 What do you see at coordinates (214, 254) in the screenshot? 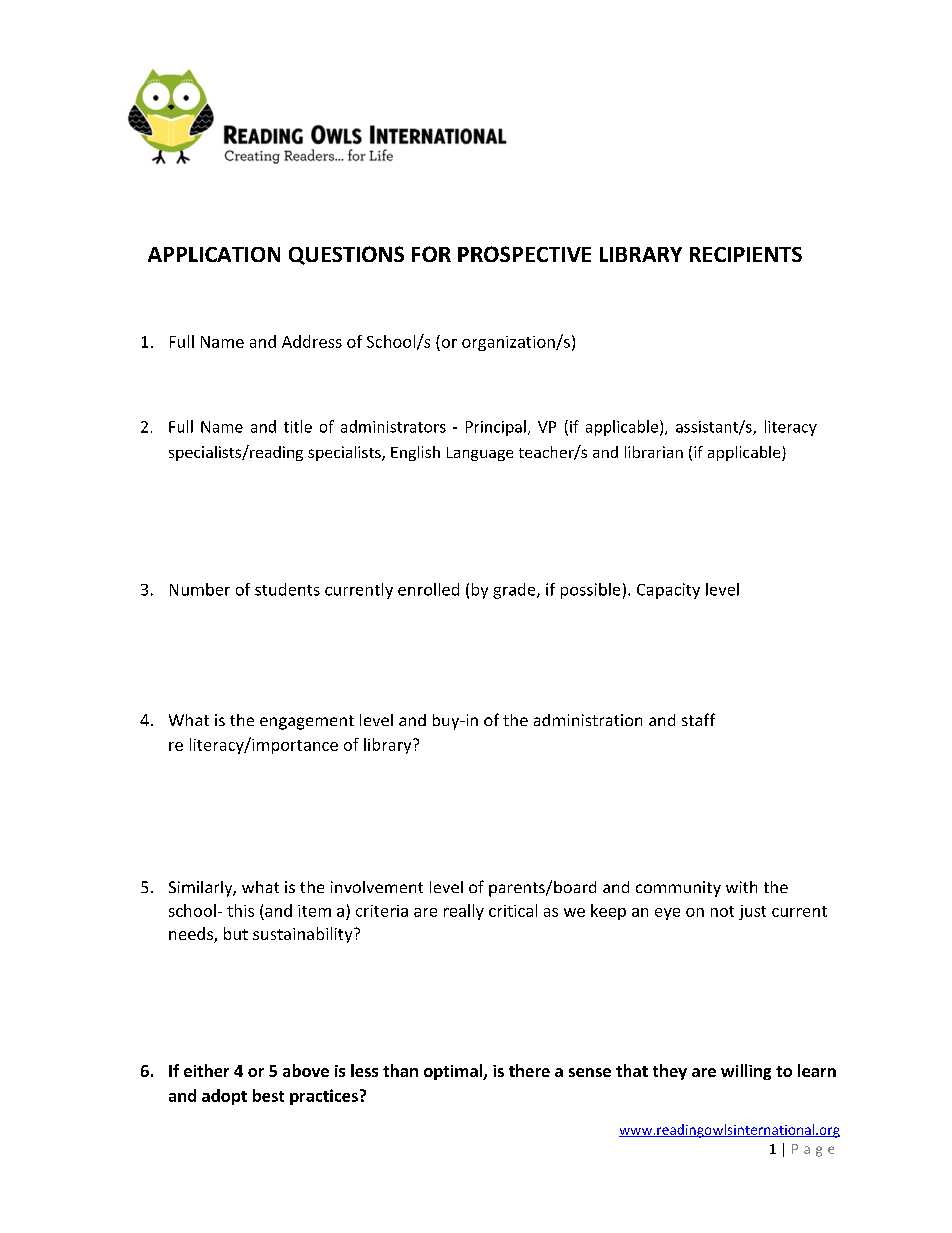
I see `APPLICATION` at bounding box center [214, 254].
